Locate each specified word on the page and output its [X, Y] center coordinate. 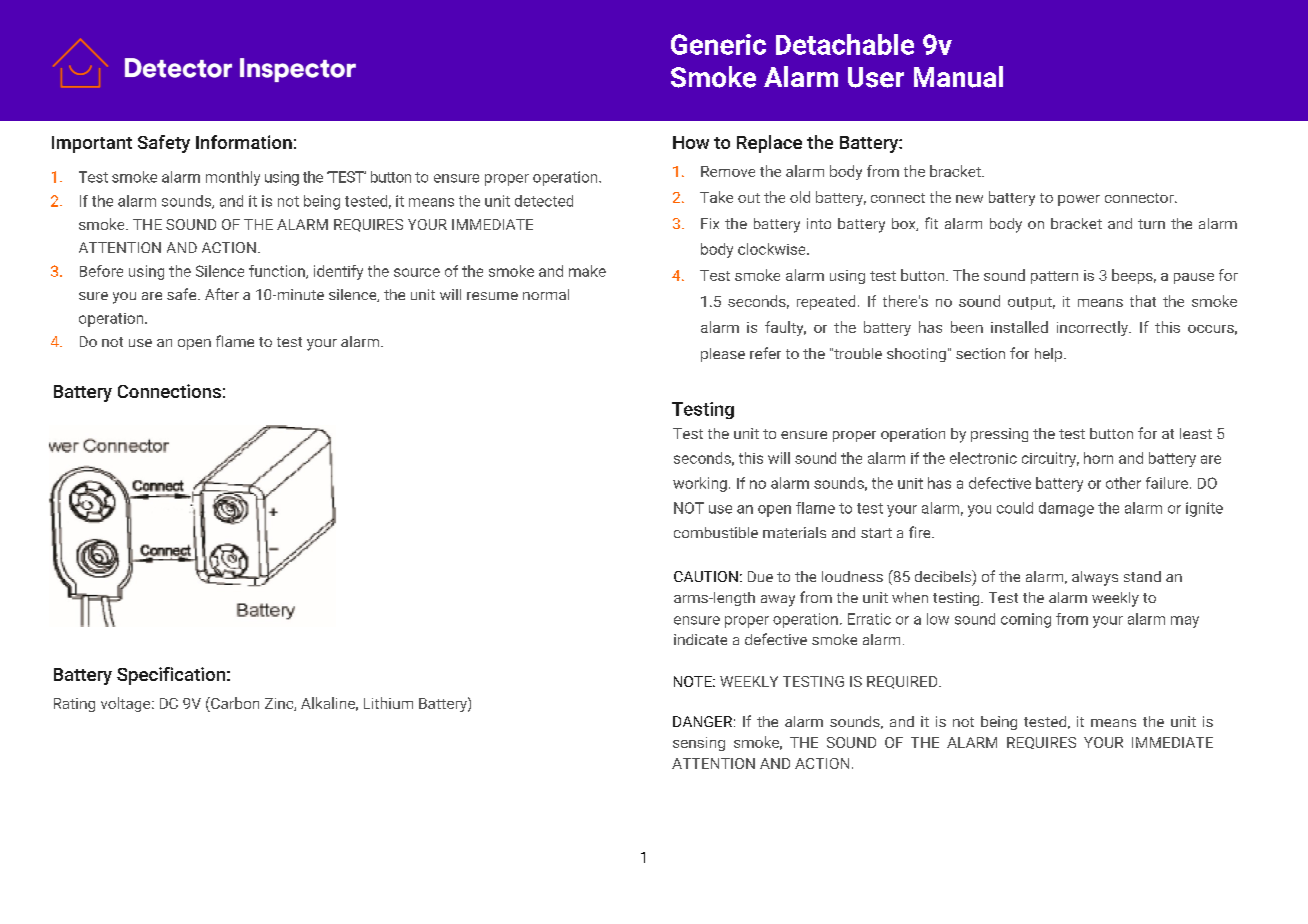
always [1095, 578]
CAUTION [706, 576]
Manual [958, 77]
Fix [710, 223]
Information [244, 142]
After [222, 294]
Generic [718, 44]
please [723, 355]
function [278, 272]
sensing [699, 744]
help [1048, 355]
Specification [171, 676]
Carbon [234, 704]
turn [1151, 224]
